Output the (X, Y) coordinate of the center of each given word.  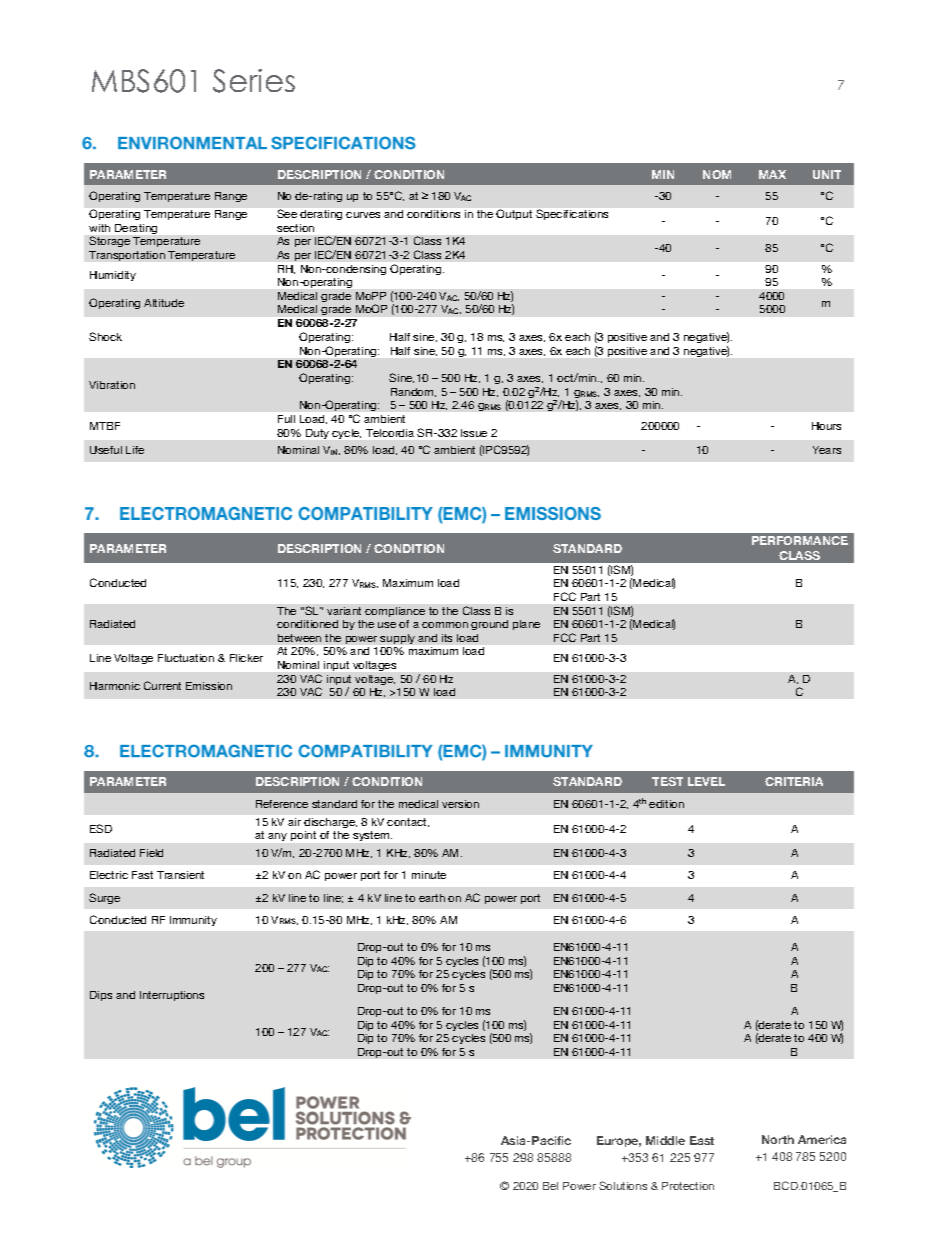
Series (254, 81)
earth (432, 898)
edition (666, 804)
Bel (550, 1186)
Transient (180, 875)
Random (413, 392)
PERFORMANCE (800, 540)
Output (514, 214)
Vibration (112, 385)
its (447, 638)
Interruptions (172, 996)
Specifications (572, 214)
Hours (826, 426)
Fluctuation (186, 658)
